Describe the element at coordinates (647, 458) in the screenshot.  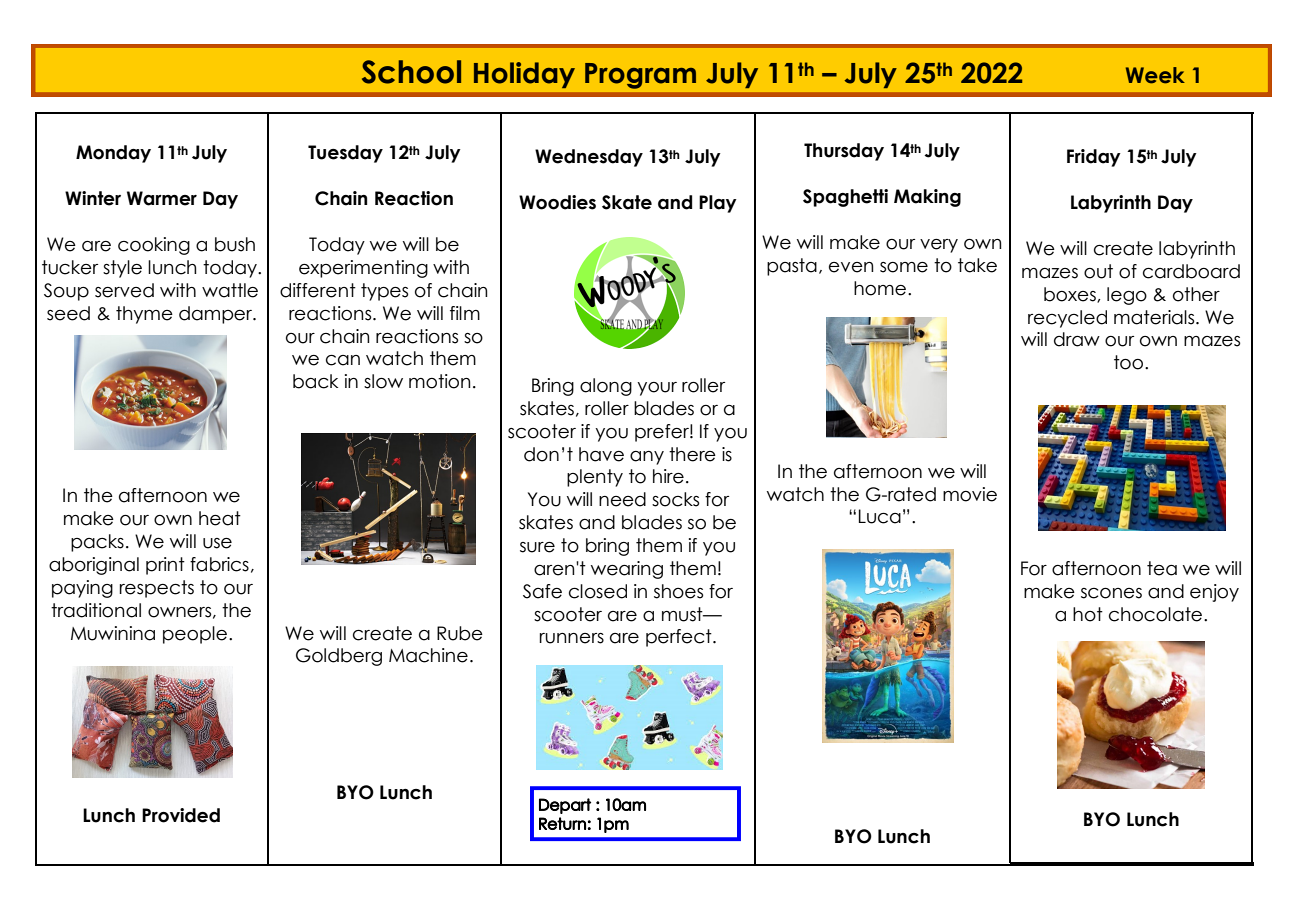
I see `any` at that location.
